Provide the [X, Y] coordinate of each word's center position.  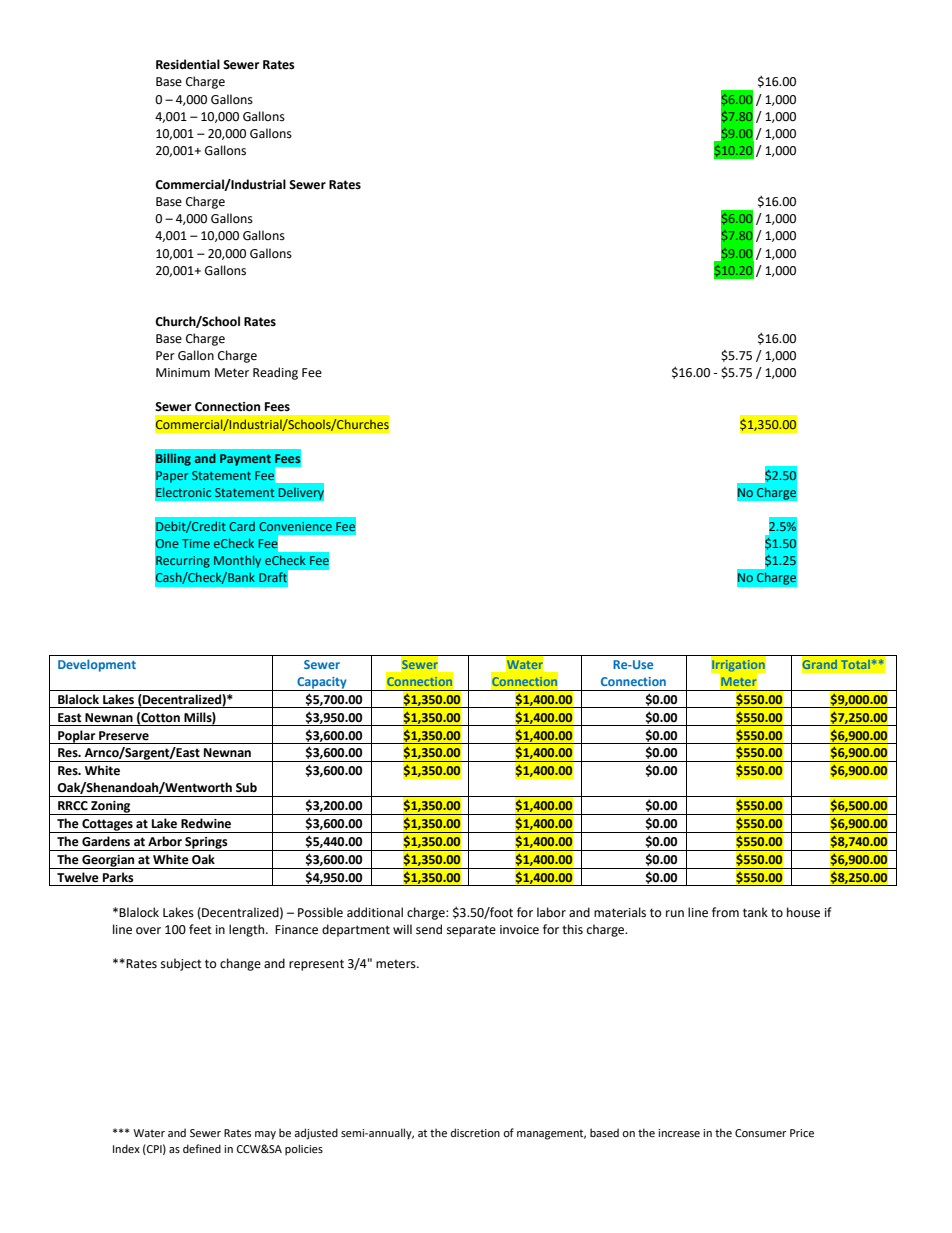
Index [126, 1148]
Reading [275, 373]
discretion [475, 1132]
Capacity [322, 684]
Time [196, 543]
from [725, 912]
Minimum [183, 372]
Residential [188, 64]
